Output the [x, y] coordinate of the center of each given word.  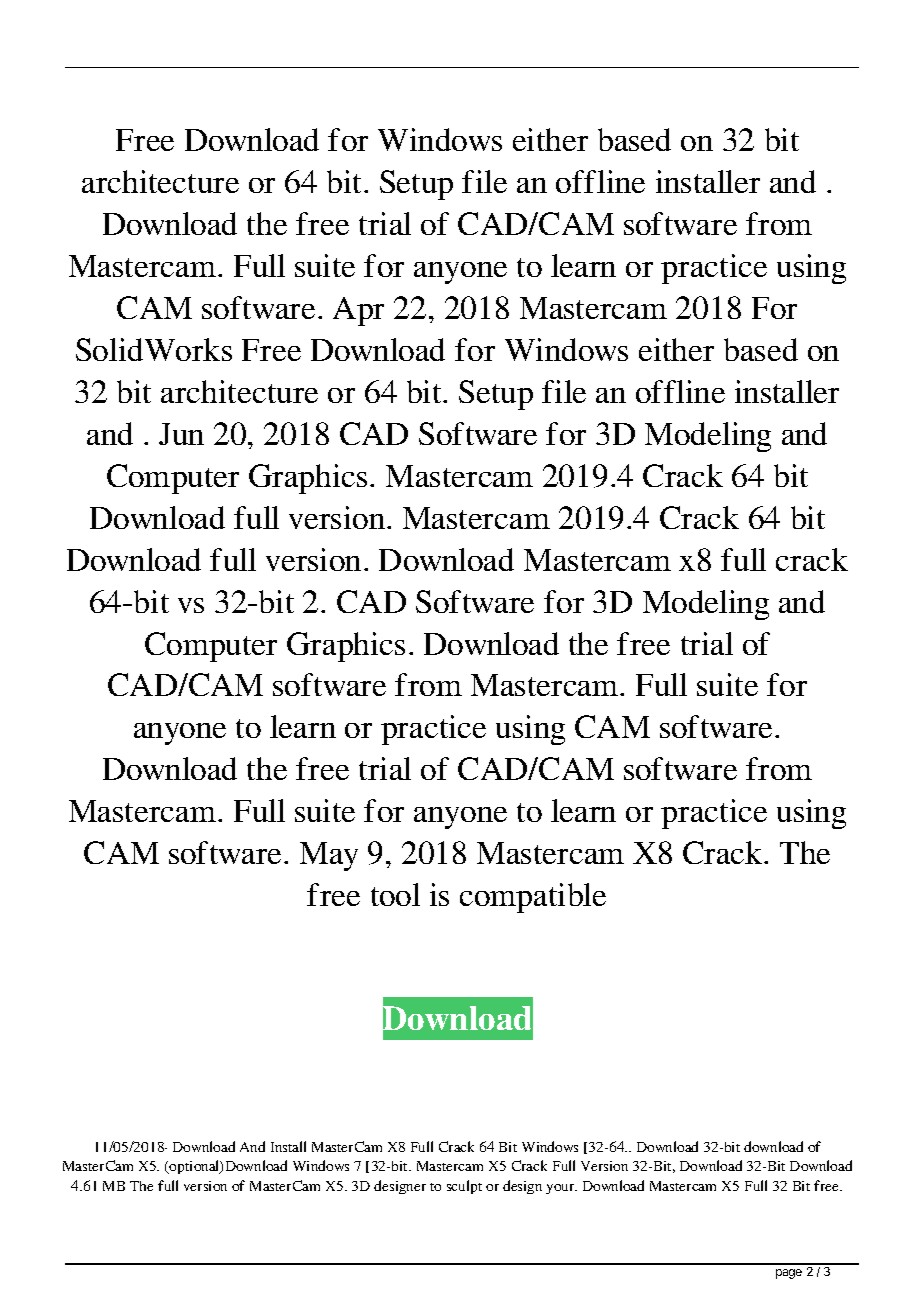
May [329, 856]
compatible [533, 898]
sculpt [464, 1187]
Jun [181, 434]
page [789, 1274]
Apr [358, 311]
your [561, 1189]
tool [395, 894]
